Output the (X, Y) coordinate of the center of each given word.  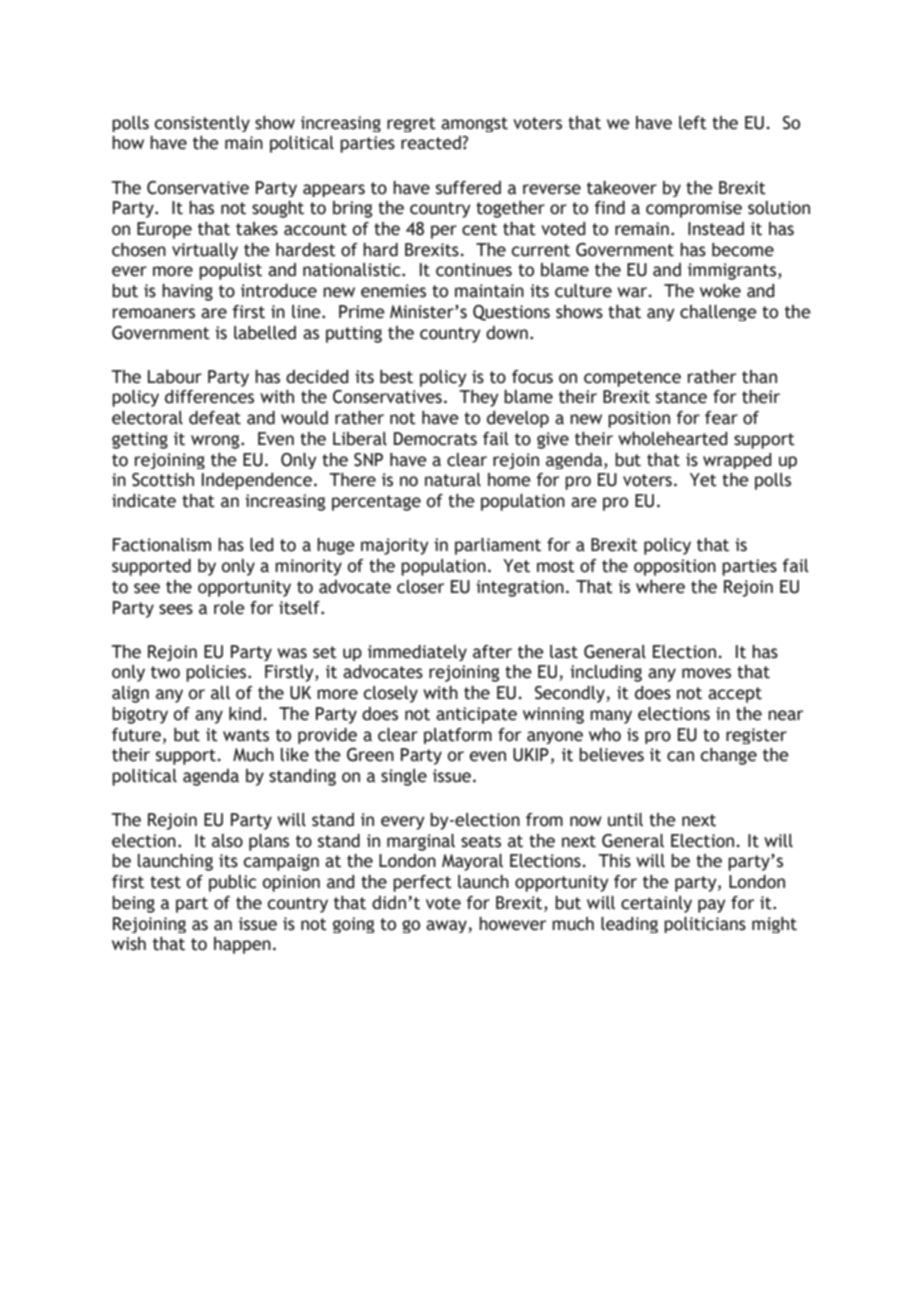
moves (706, 673)
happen (242, 945)
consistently (202, 124)
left (693, 123)
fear (721, 418)
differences (209, 397)
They (479, 398)
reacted (432, 143)
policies (217, 673)
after (492, 652)
